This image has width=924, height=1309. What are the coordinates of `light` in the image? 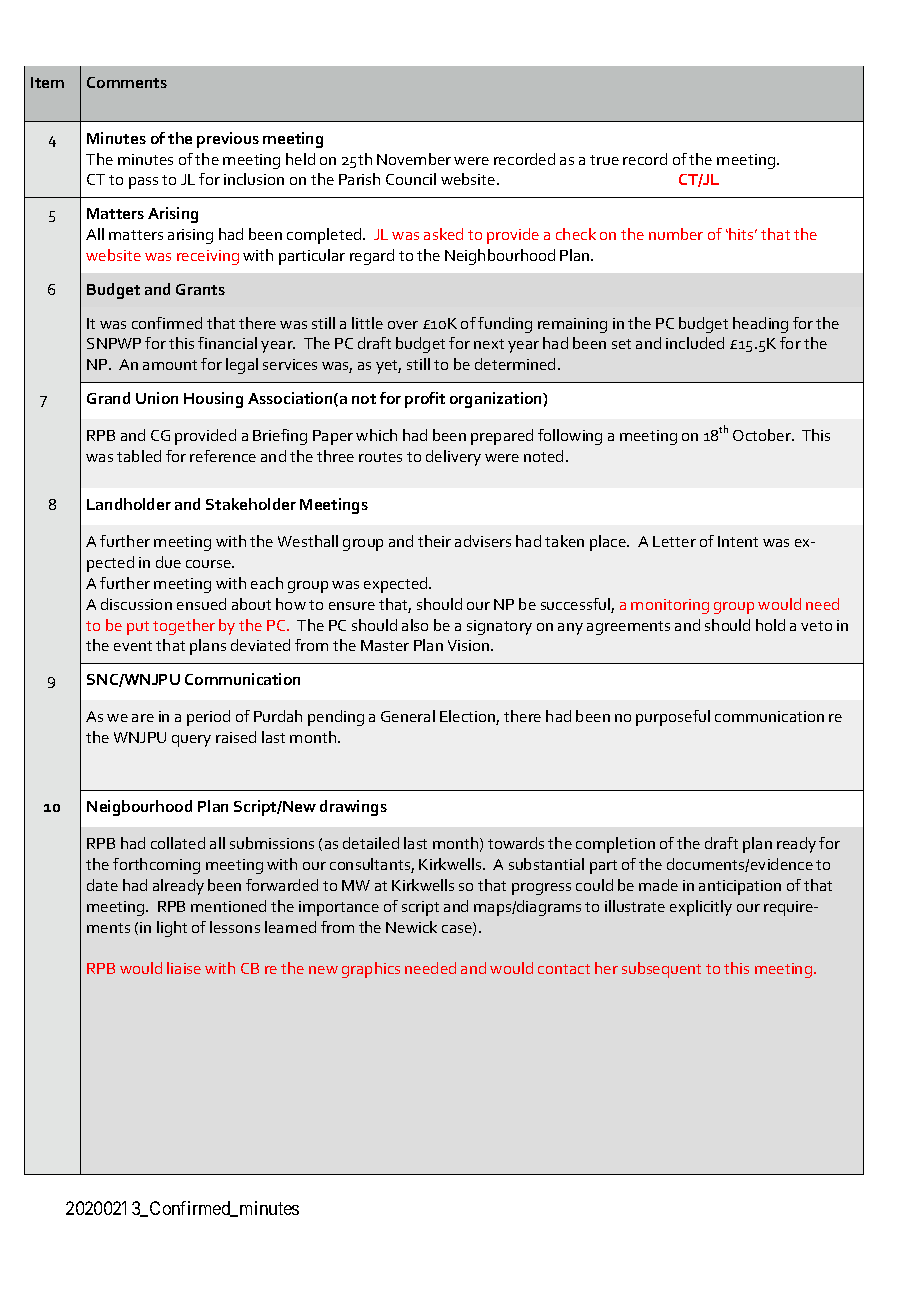 It's located at (172, 929).
